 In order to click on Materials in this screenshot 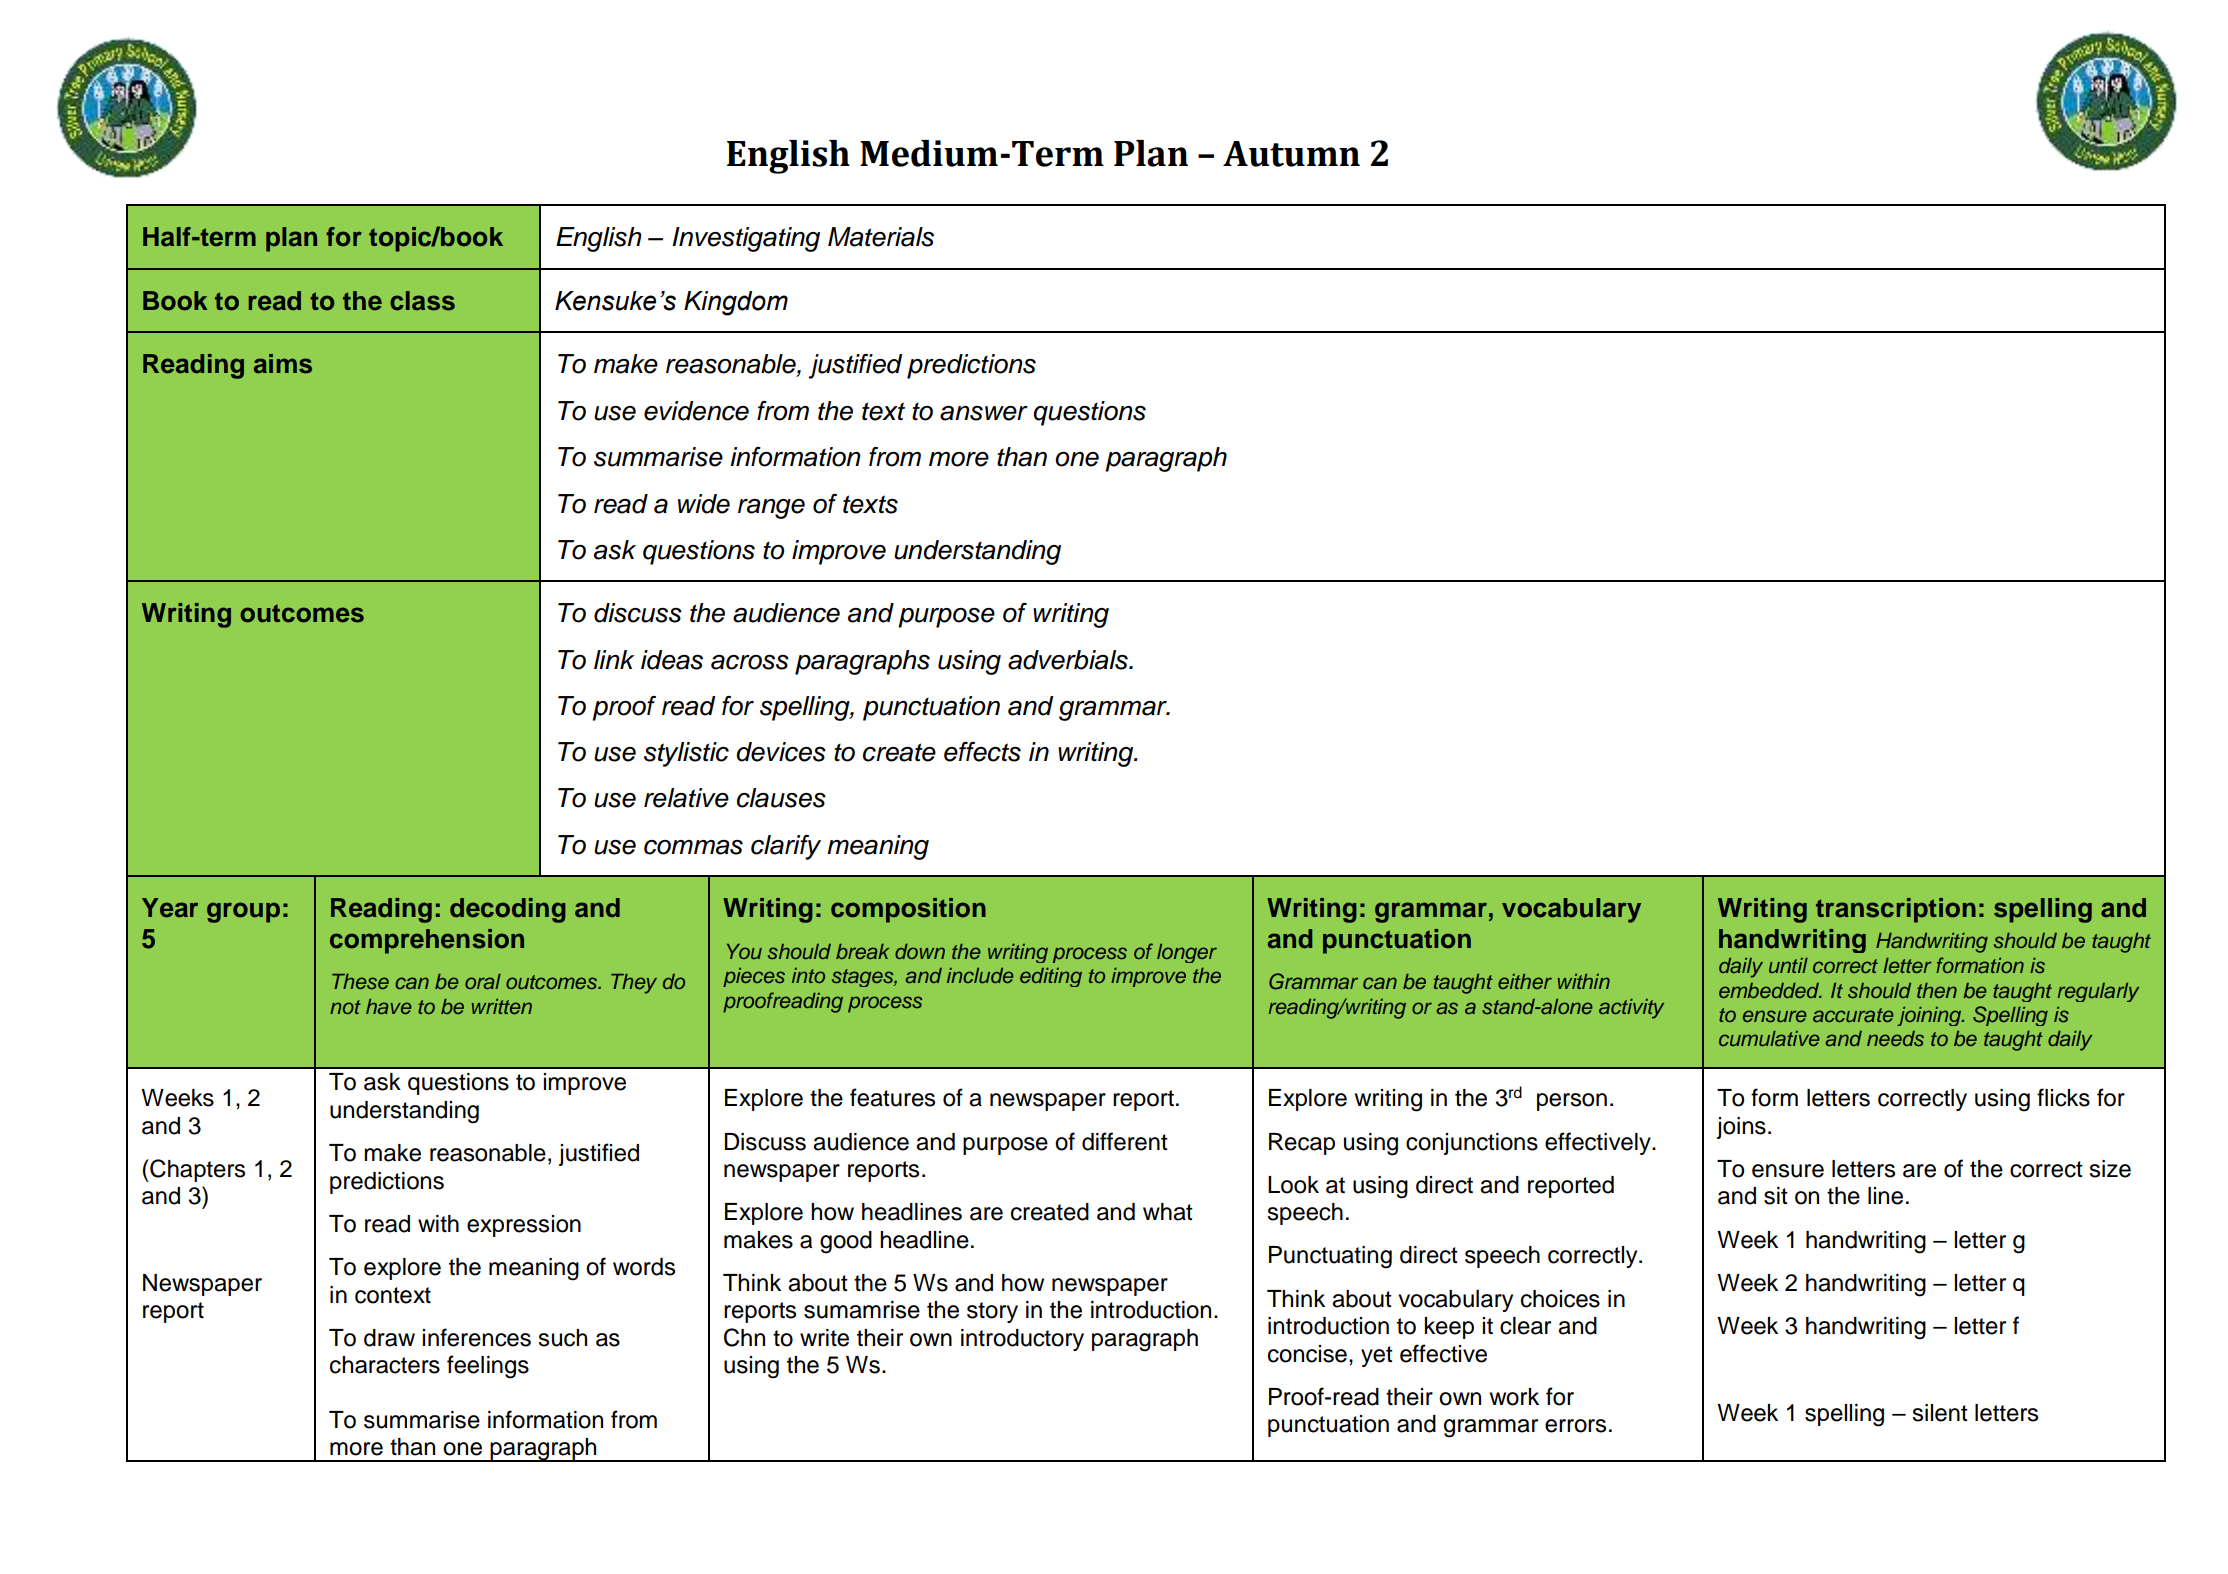, I will do `click(881, 237)`.
